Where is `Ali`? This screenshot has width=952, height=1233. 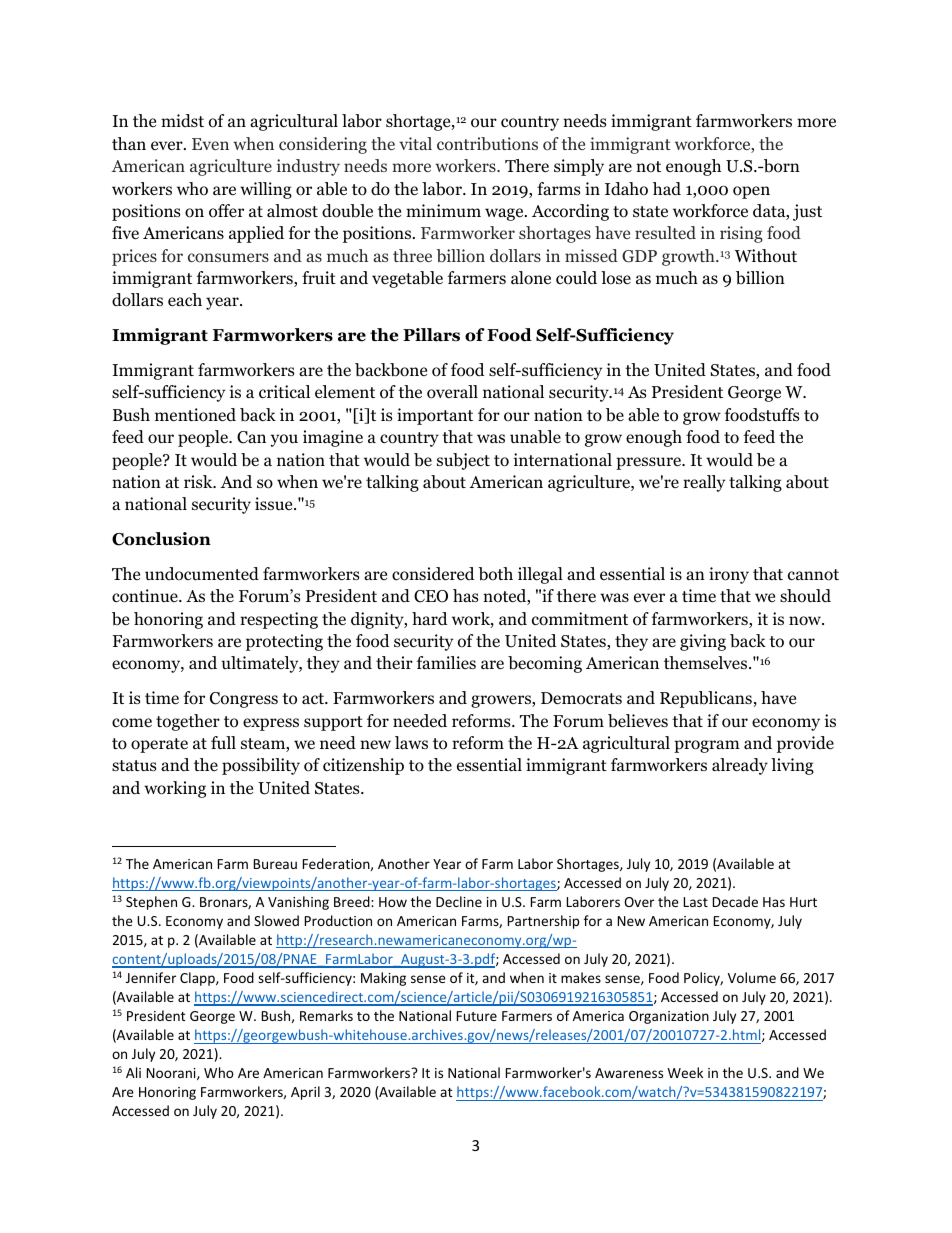 Ali is located at coordinates (133, 1072).
